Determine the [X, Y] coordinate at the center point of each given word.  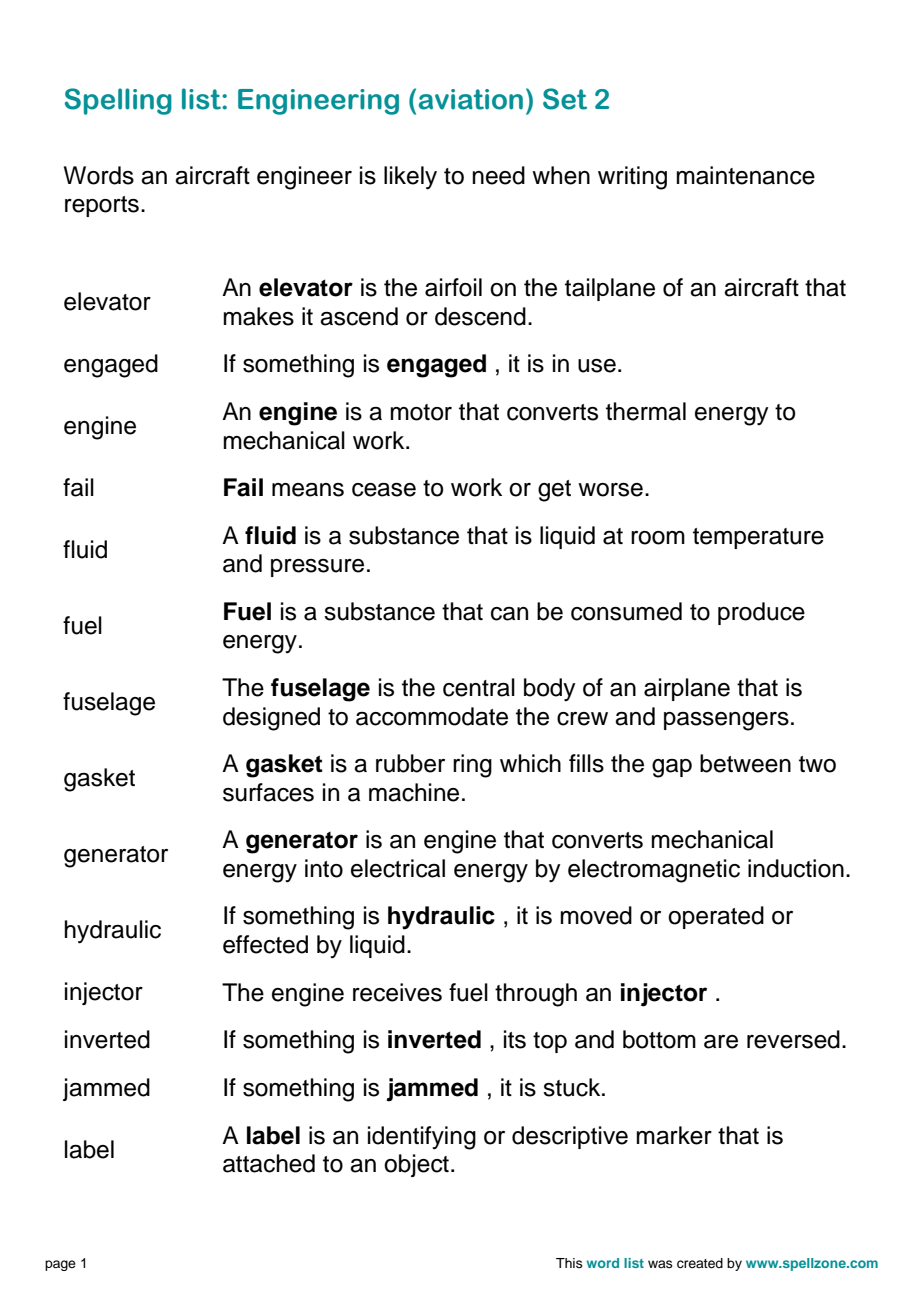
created [700, 1263]
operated [716, 917]
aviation [471, 99]
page [60, 1265]
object [416, 1165]
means [308, 490]
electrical [398, 868]
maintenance [745, 175]
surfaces [268, 792]
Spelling [118, 101]
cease [384, 490]
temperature [758, 538]
